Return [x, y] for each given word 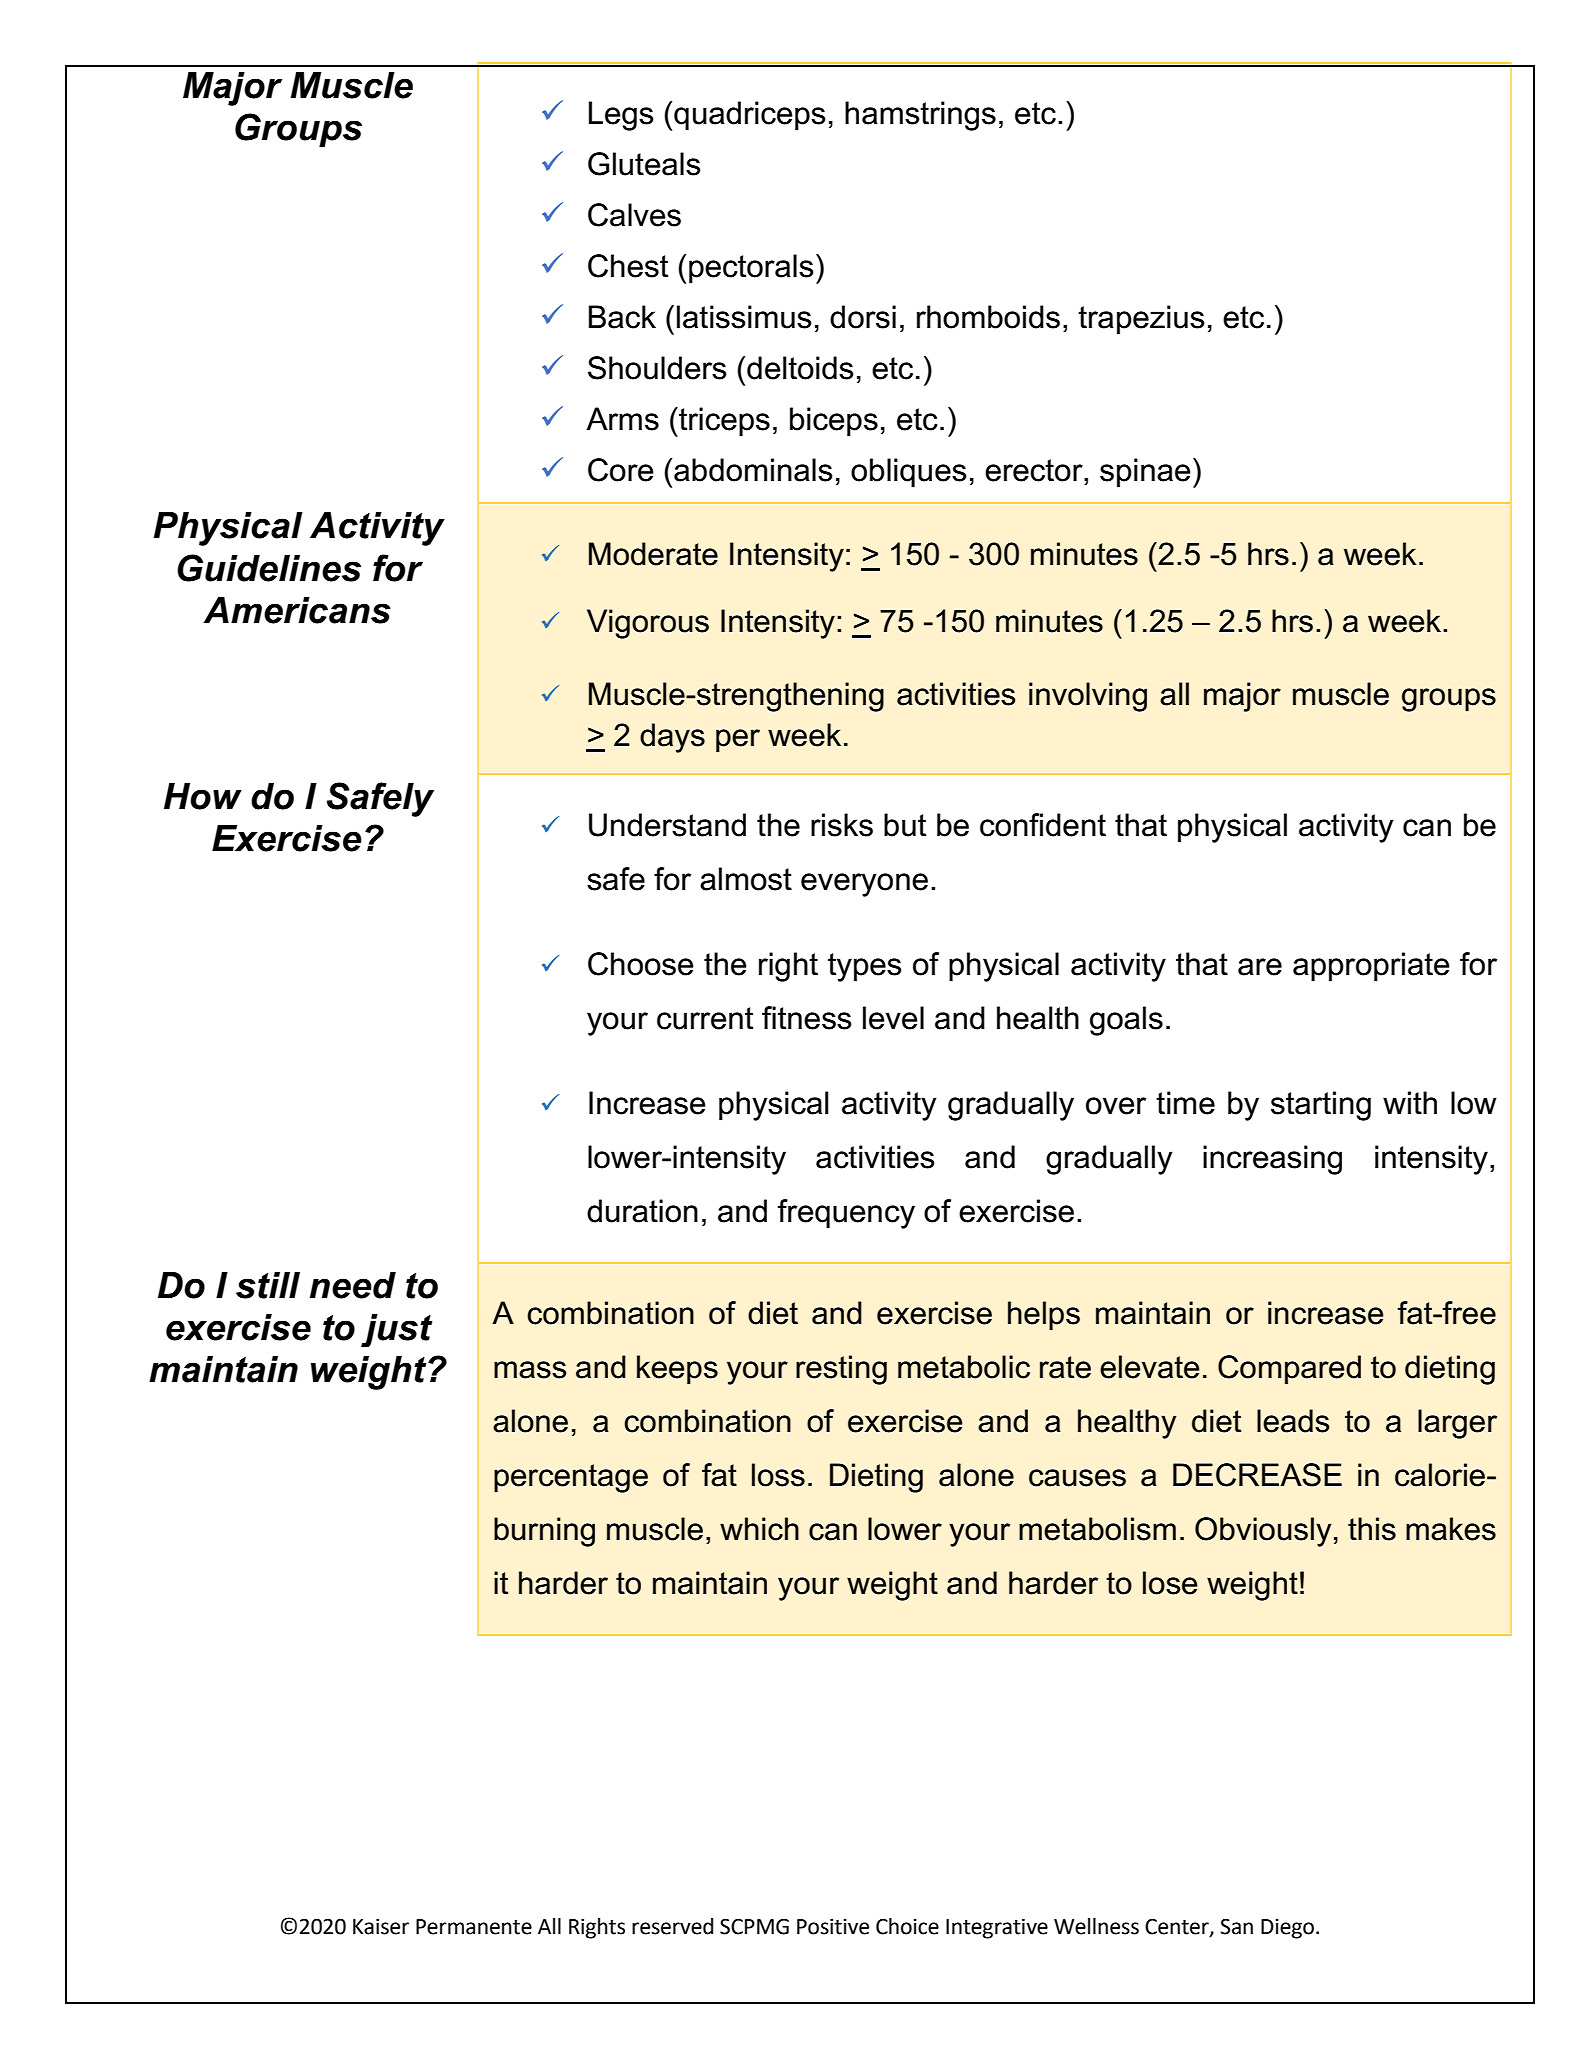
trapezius [1141, 320]
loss [778, 1475]
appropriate [1371, 967]
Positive [833, 1926]
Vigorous [648, 624]
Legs [621, 116]
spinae [1145, 473]
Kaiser [381, 1926]
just [396, 1330]
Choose [641, 964]
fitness [807, 1018]
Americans [297, 610]
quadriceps [750, 116]
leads [1293, 1421]
